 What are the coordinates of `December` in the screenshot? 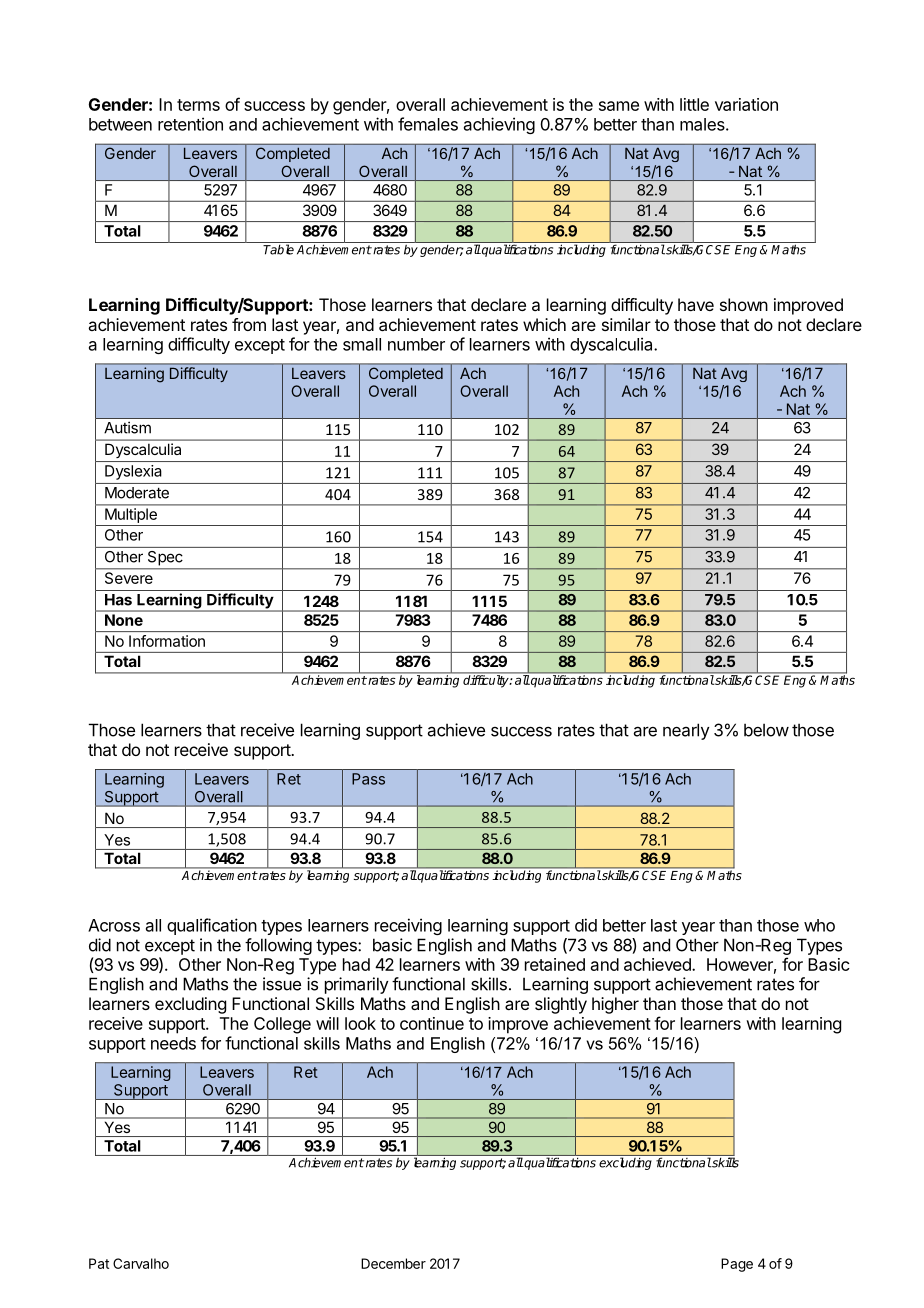 It's located at (393, 1263).
